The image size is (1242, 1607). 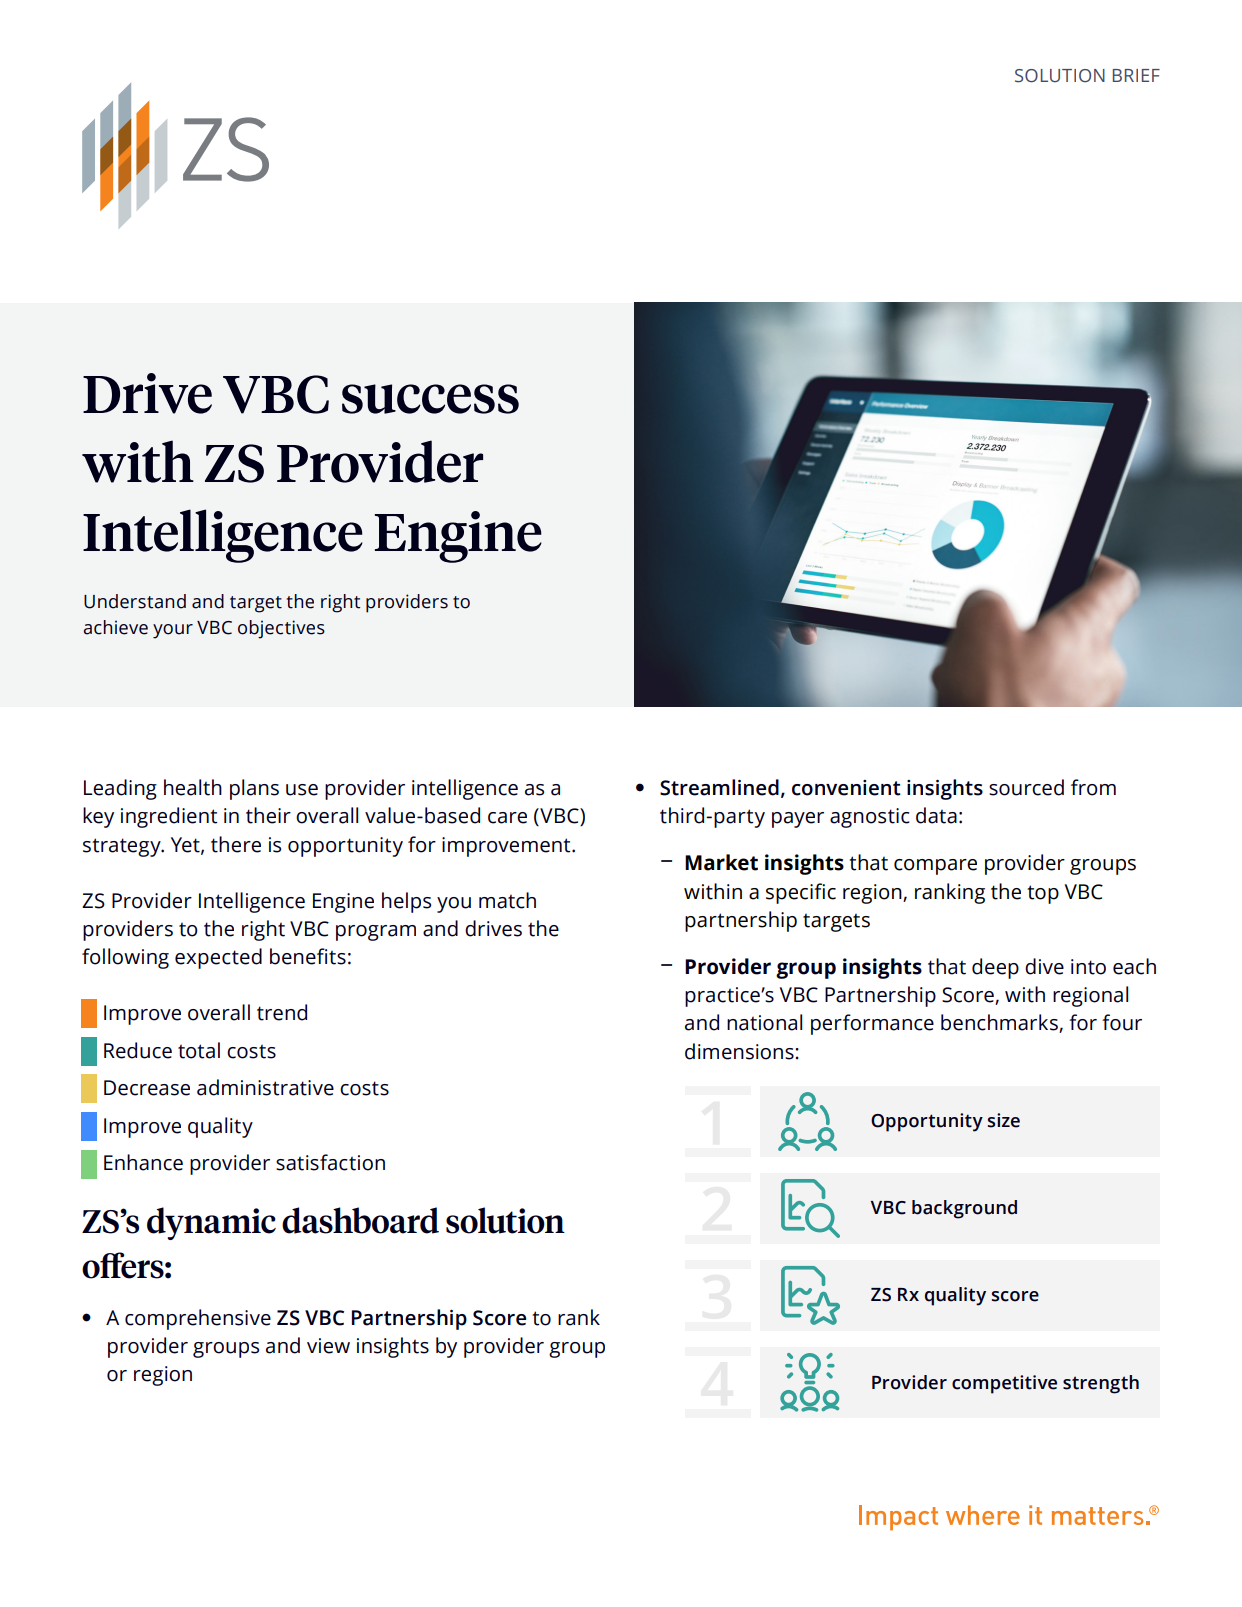 What do you see at coordinates (719, 787) in the document?
I see `Streamlined` at bounding box center [719, 787].
